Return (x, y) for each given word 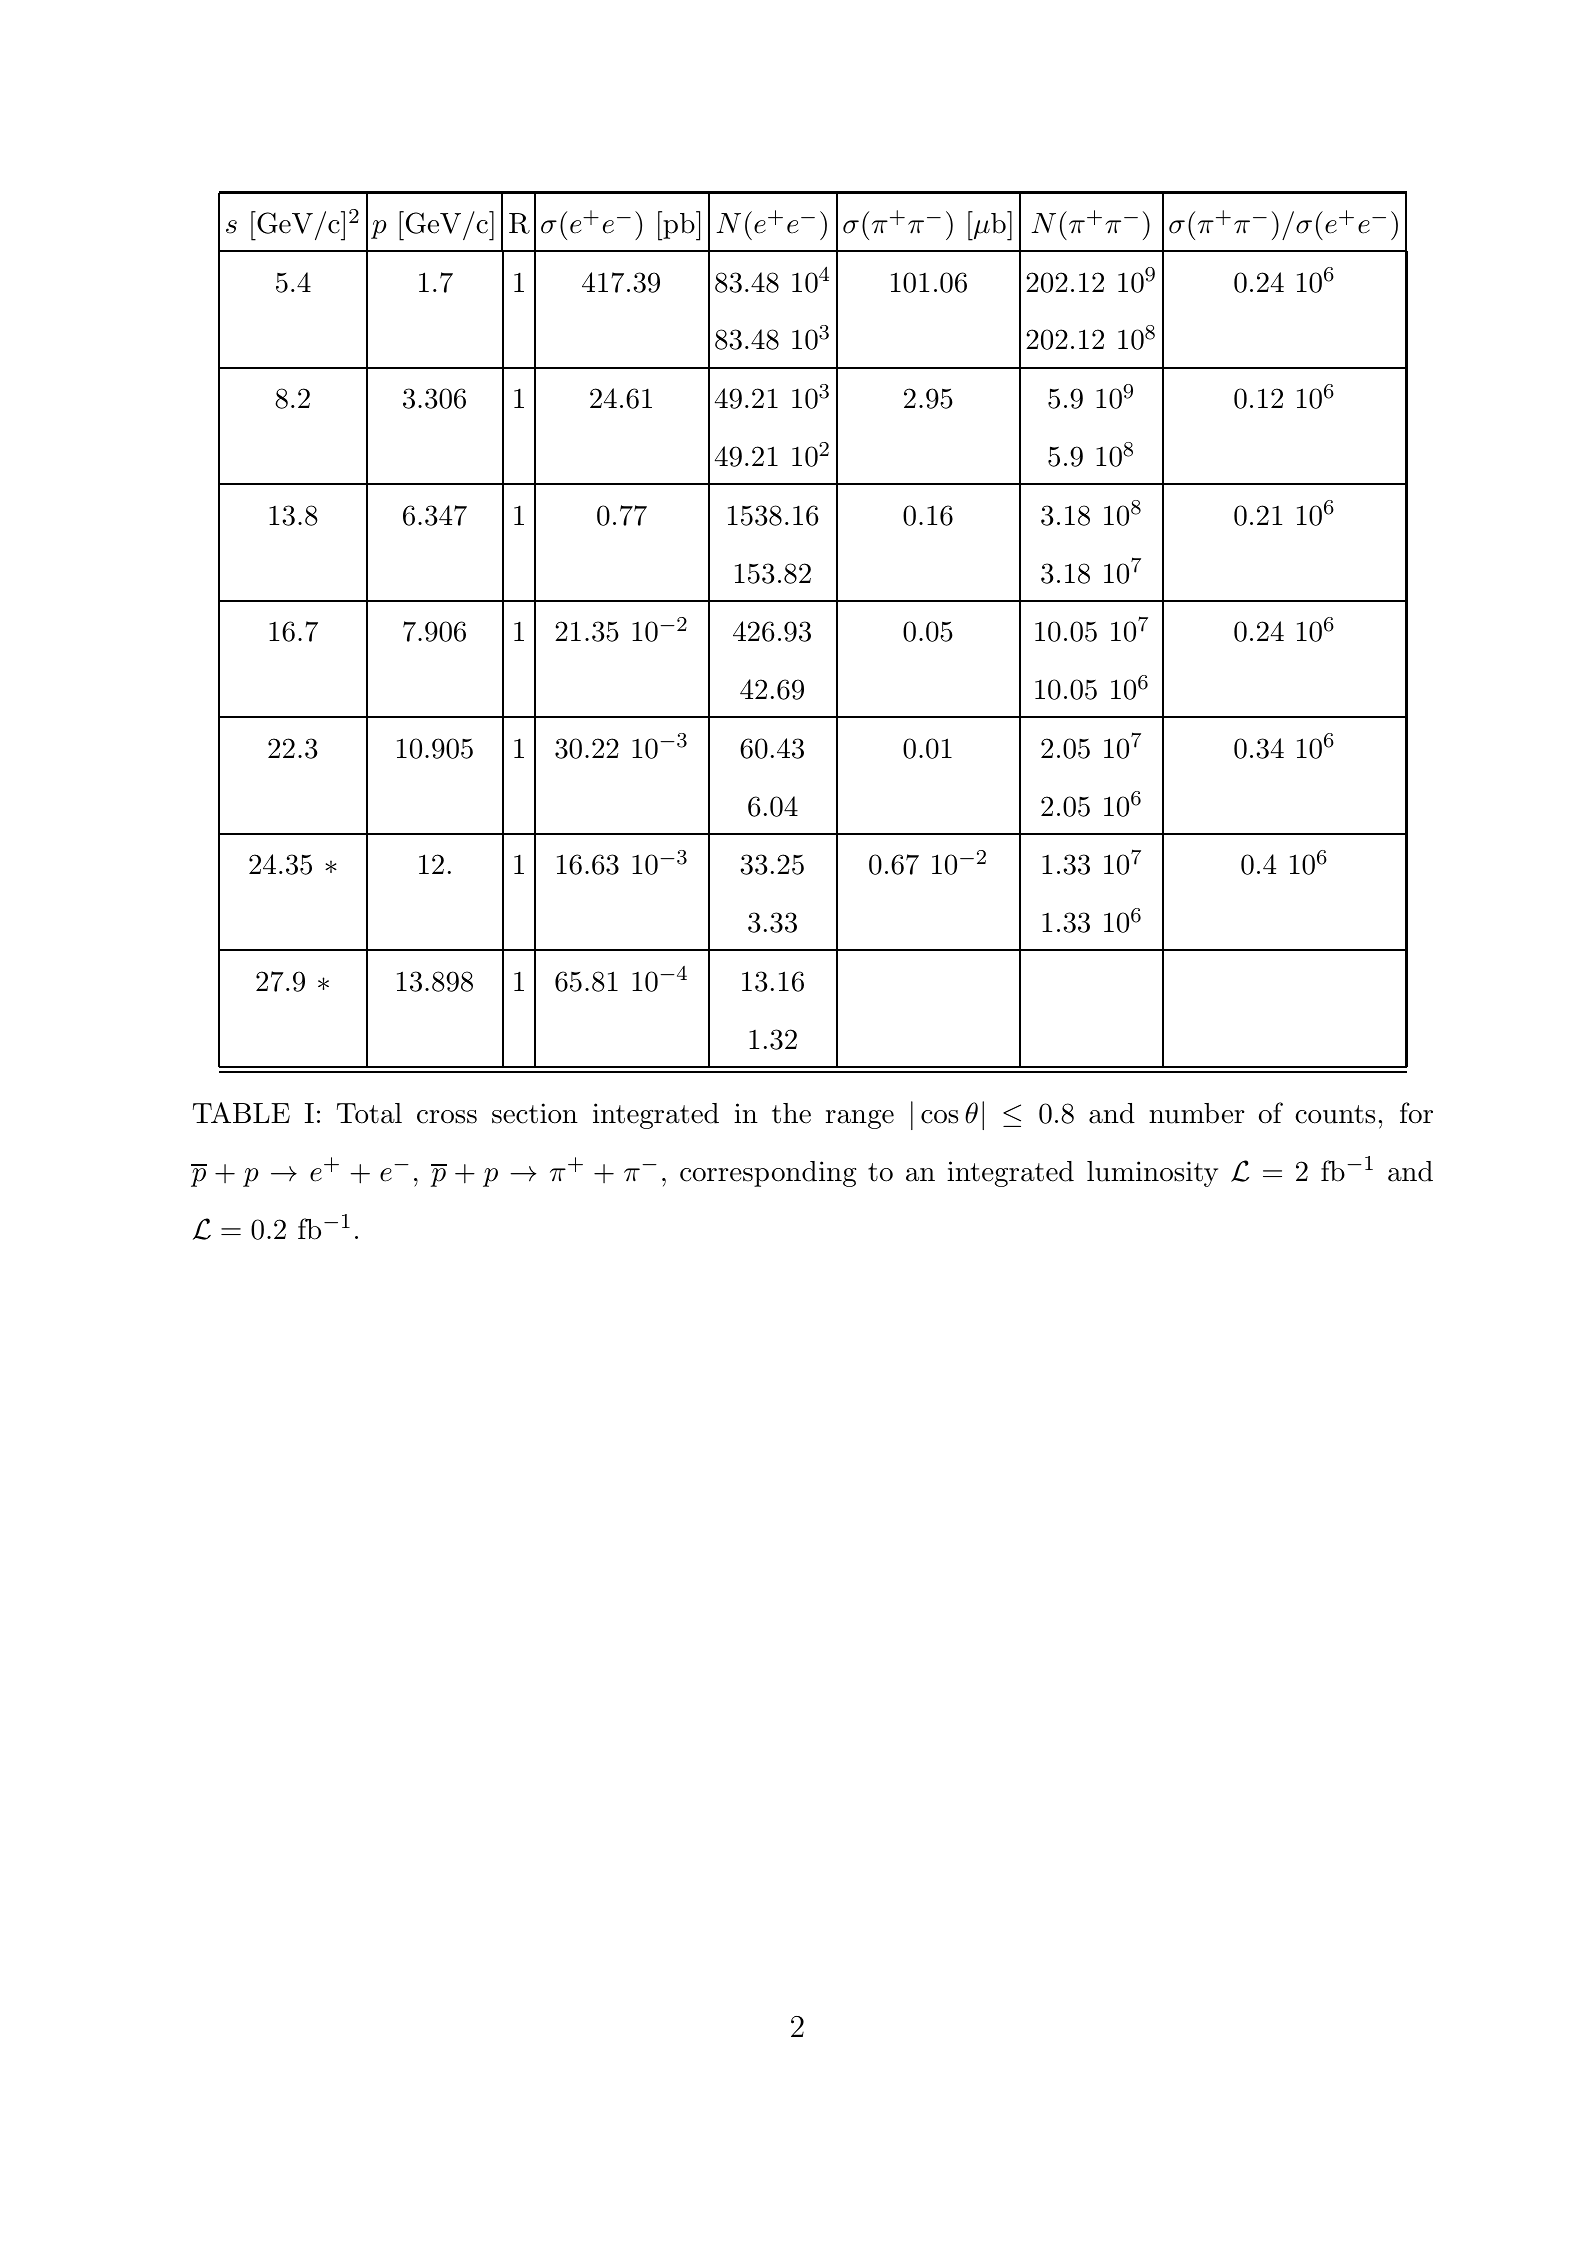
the (791, 1113)
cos (939, 1117)
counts (1335, 1114)
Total (369, 1113)
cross (447, 1117)
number (1197, 1113)
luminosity (1152, 1174)
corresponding (768, 1174)
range (860, 1119)
